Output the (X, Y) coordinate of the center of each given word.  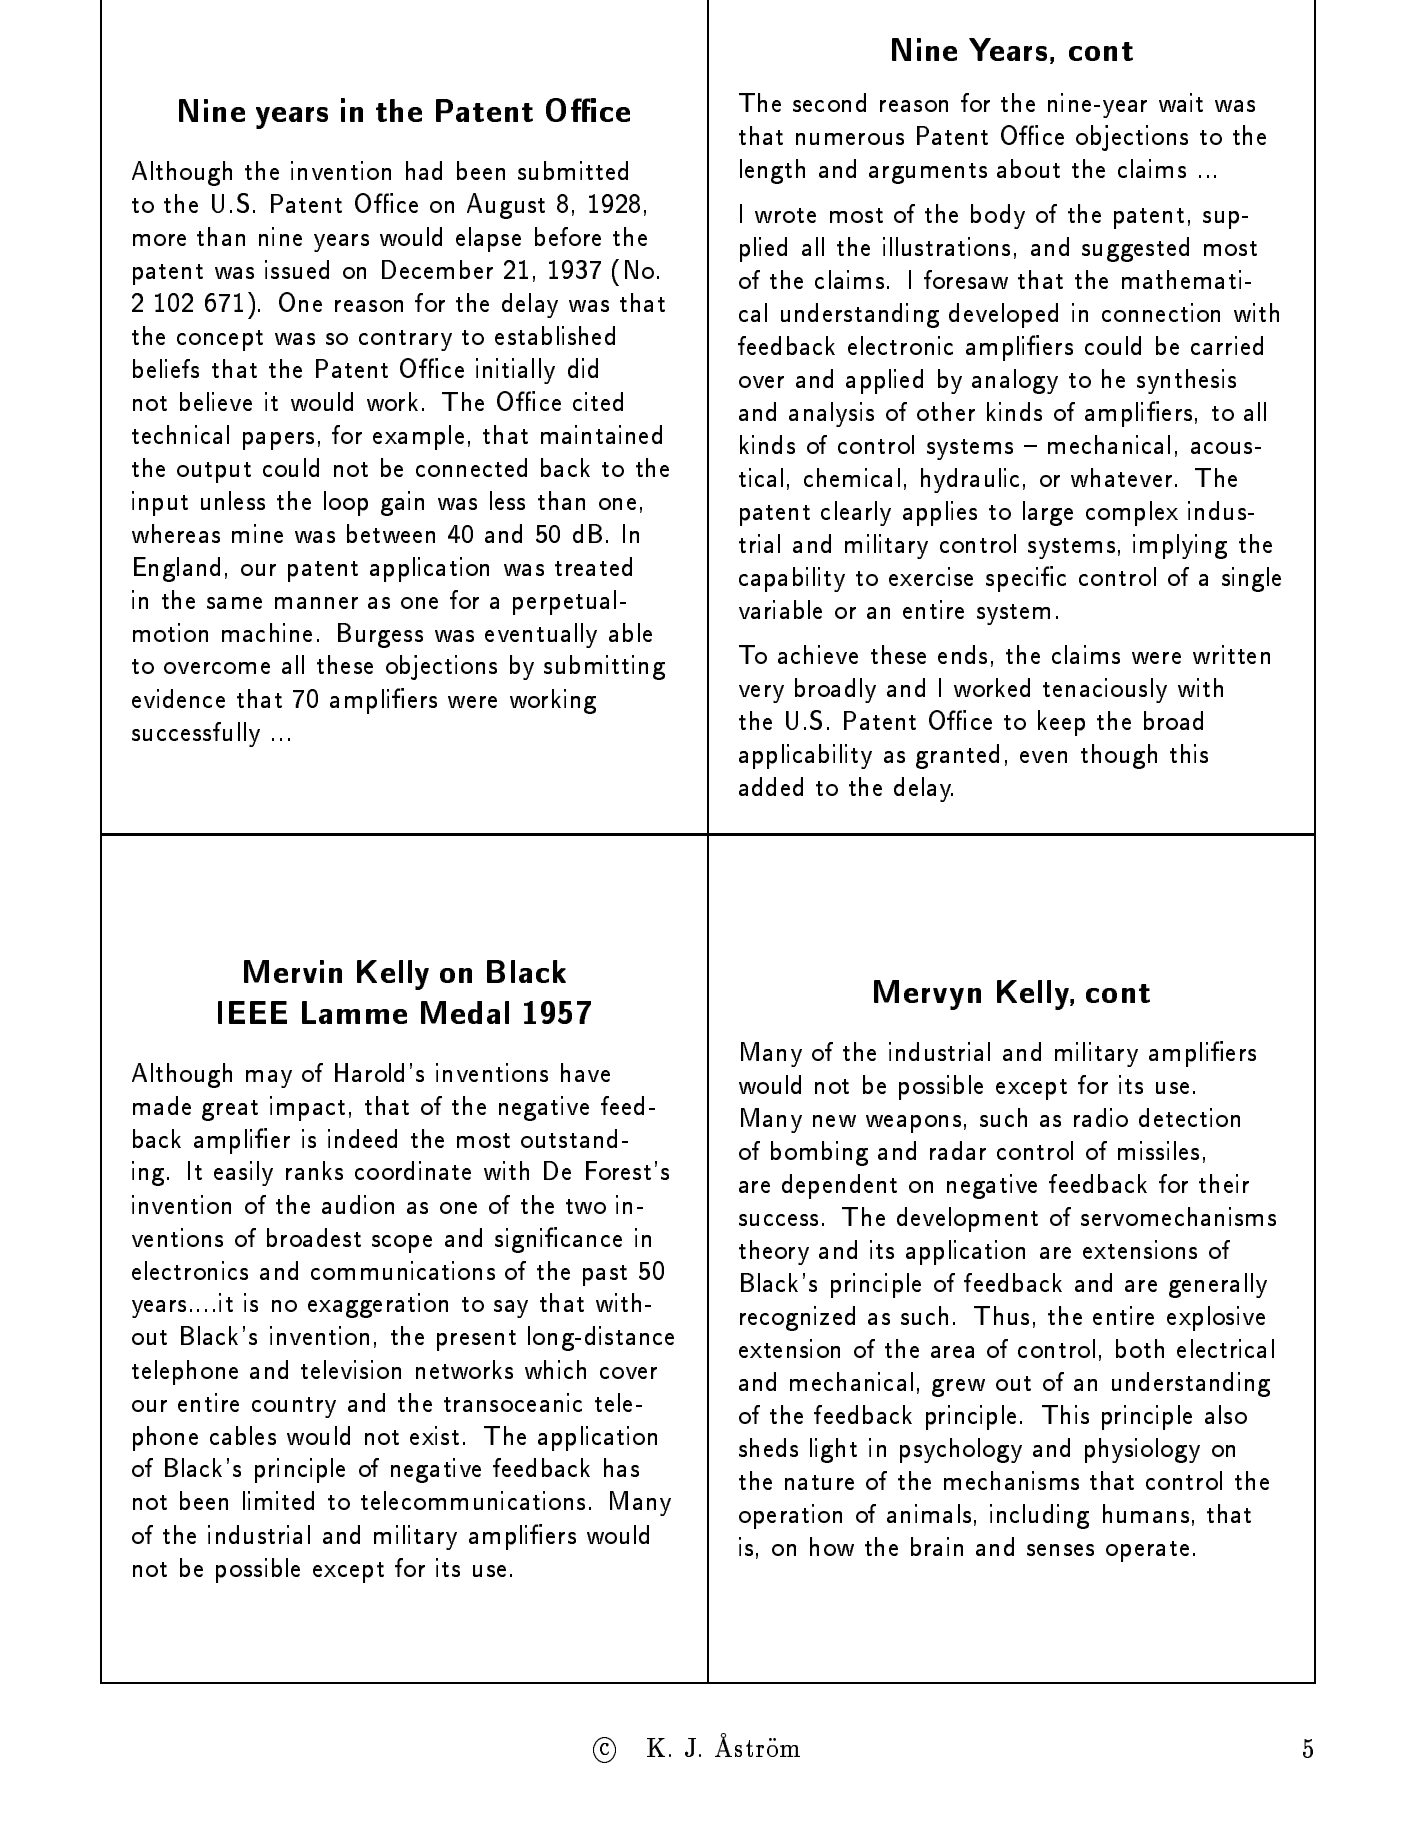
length (772, 171)
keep (1061, 723)
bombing (819, 1153)
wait (1181, 102)
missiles (1158, 1150)
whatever (1121, 477)
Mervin (293, 971)
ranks (314, 1170)
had (424, 170)
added (771, 786)
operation (790, 1516)
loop (346, 503)
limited (278, 1500)
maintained (601, 434)
